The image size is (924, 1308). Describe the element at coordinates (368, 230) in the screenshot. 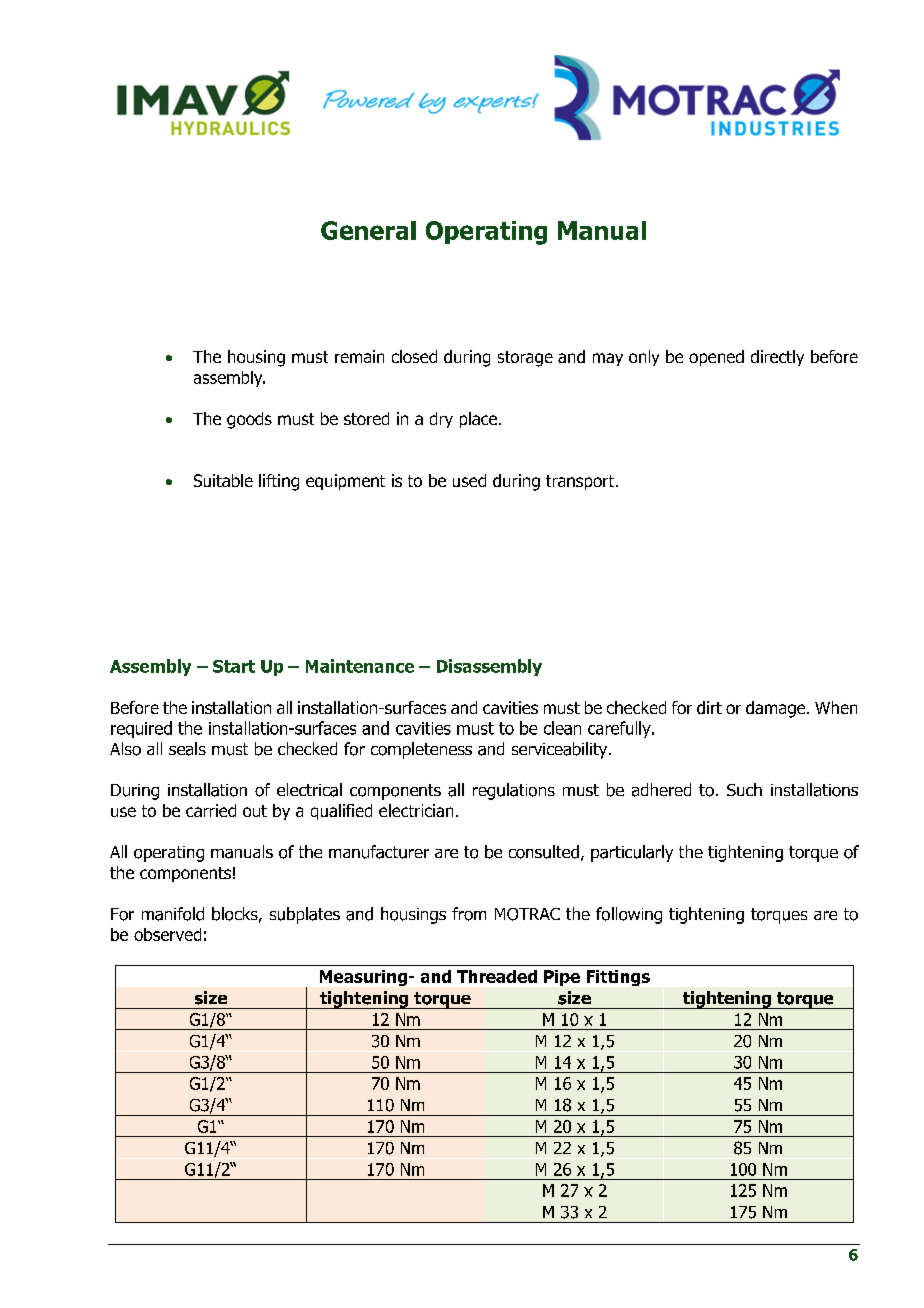

I see `General` at that location.
